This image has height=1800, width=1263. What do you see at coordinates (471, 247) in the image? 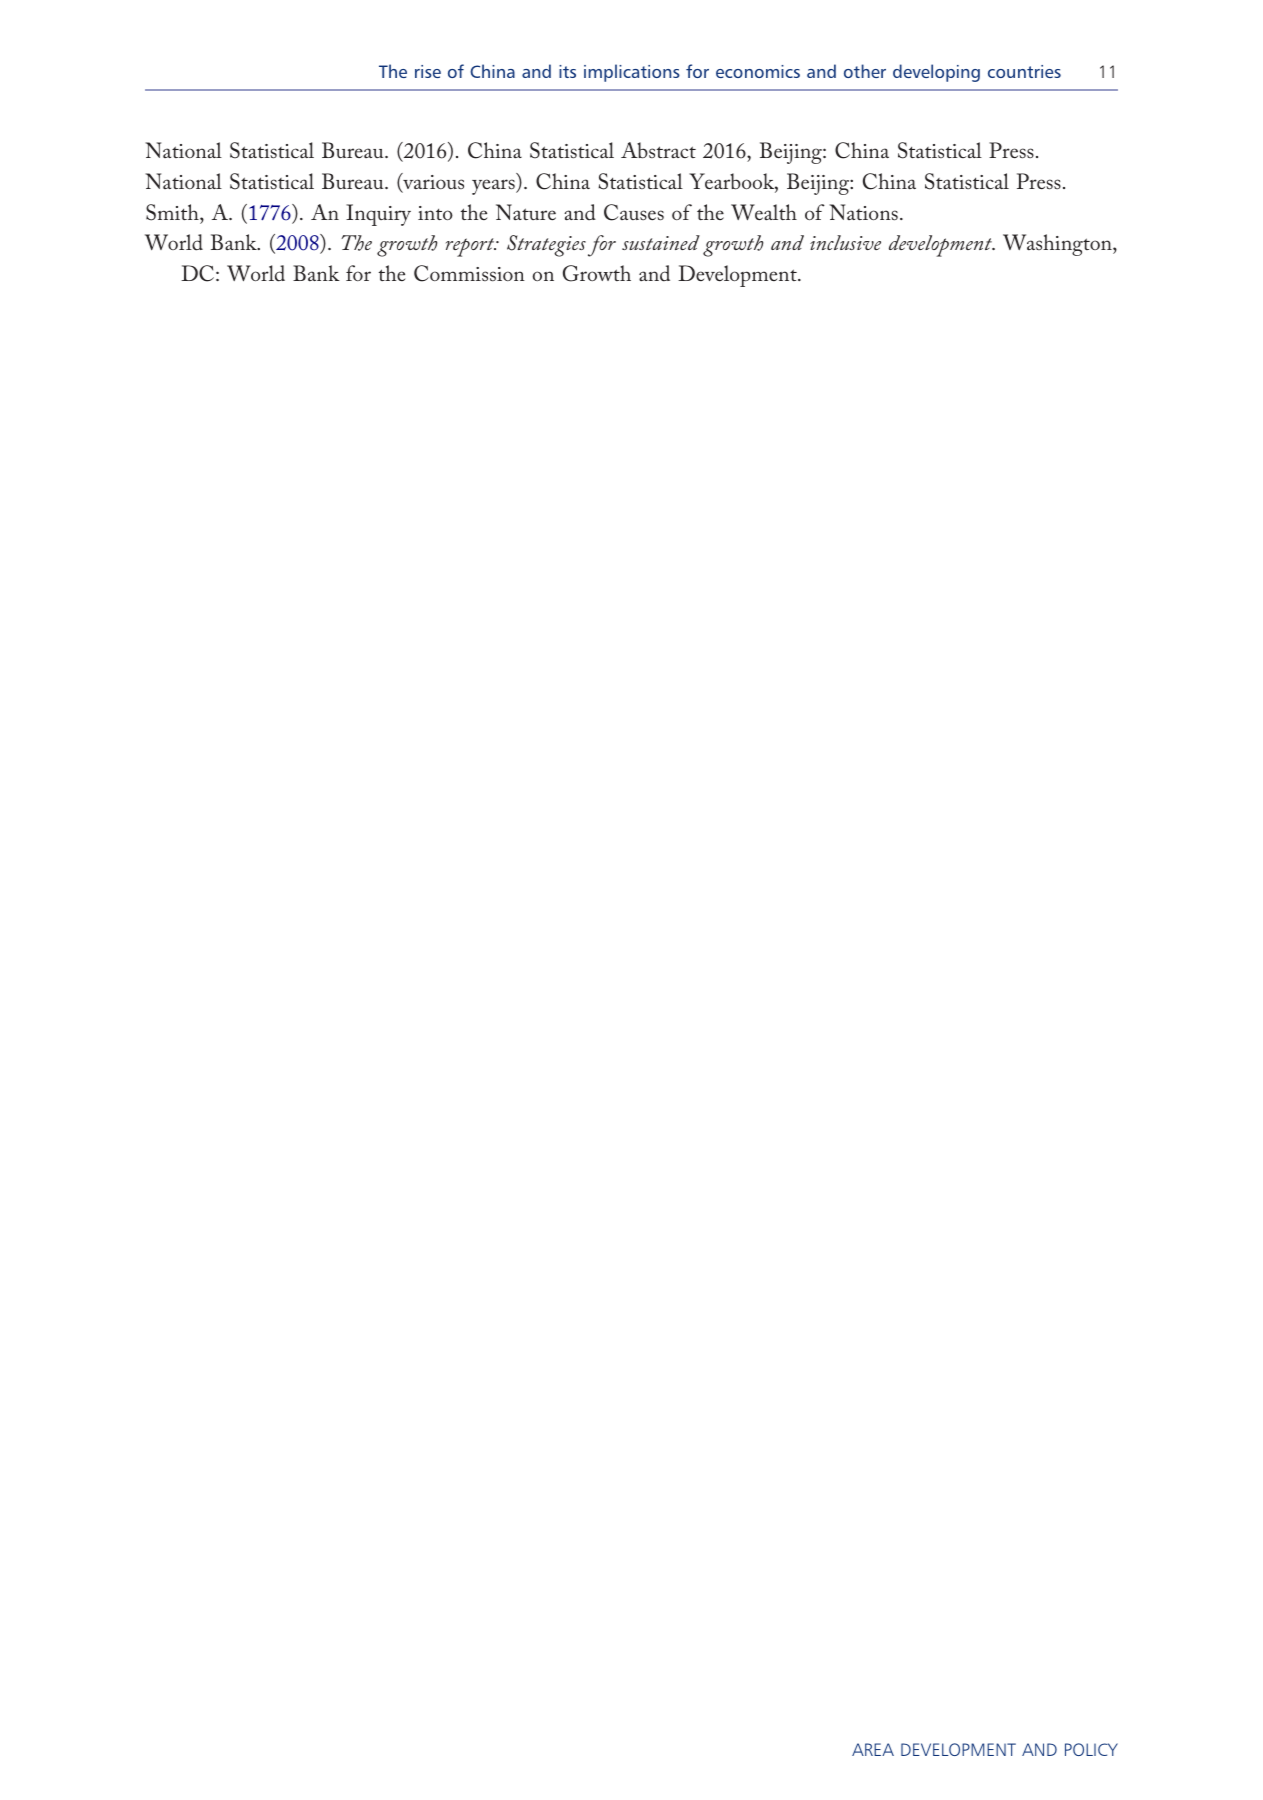
I see `report` at bounding box center [471, 247].
